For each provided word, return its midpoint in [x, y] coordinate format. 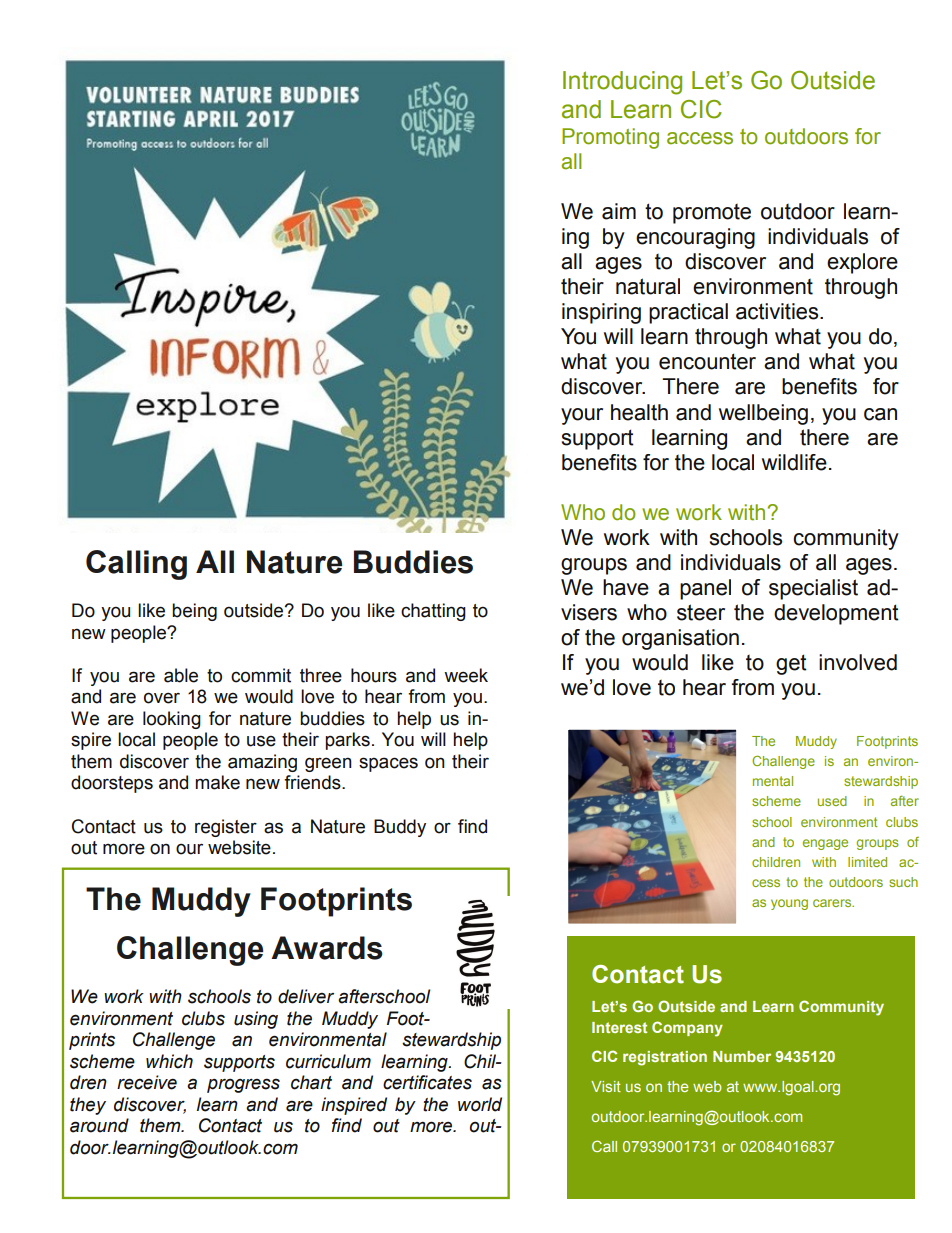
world [480, 1104]
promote [712, 214]
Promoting [610, 138]
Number [742, 1056]
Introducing [622, 83]
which [169, 1061]
